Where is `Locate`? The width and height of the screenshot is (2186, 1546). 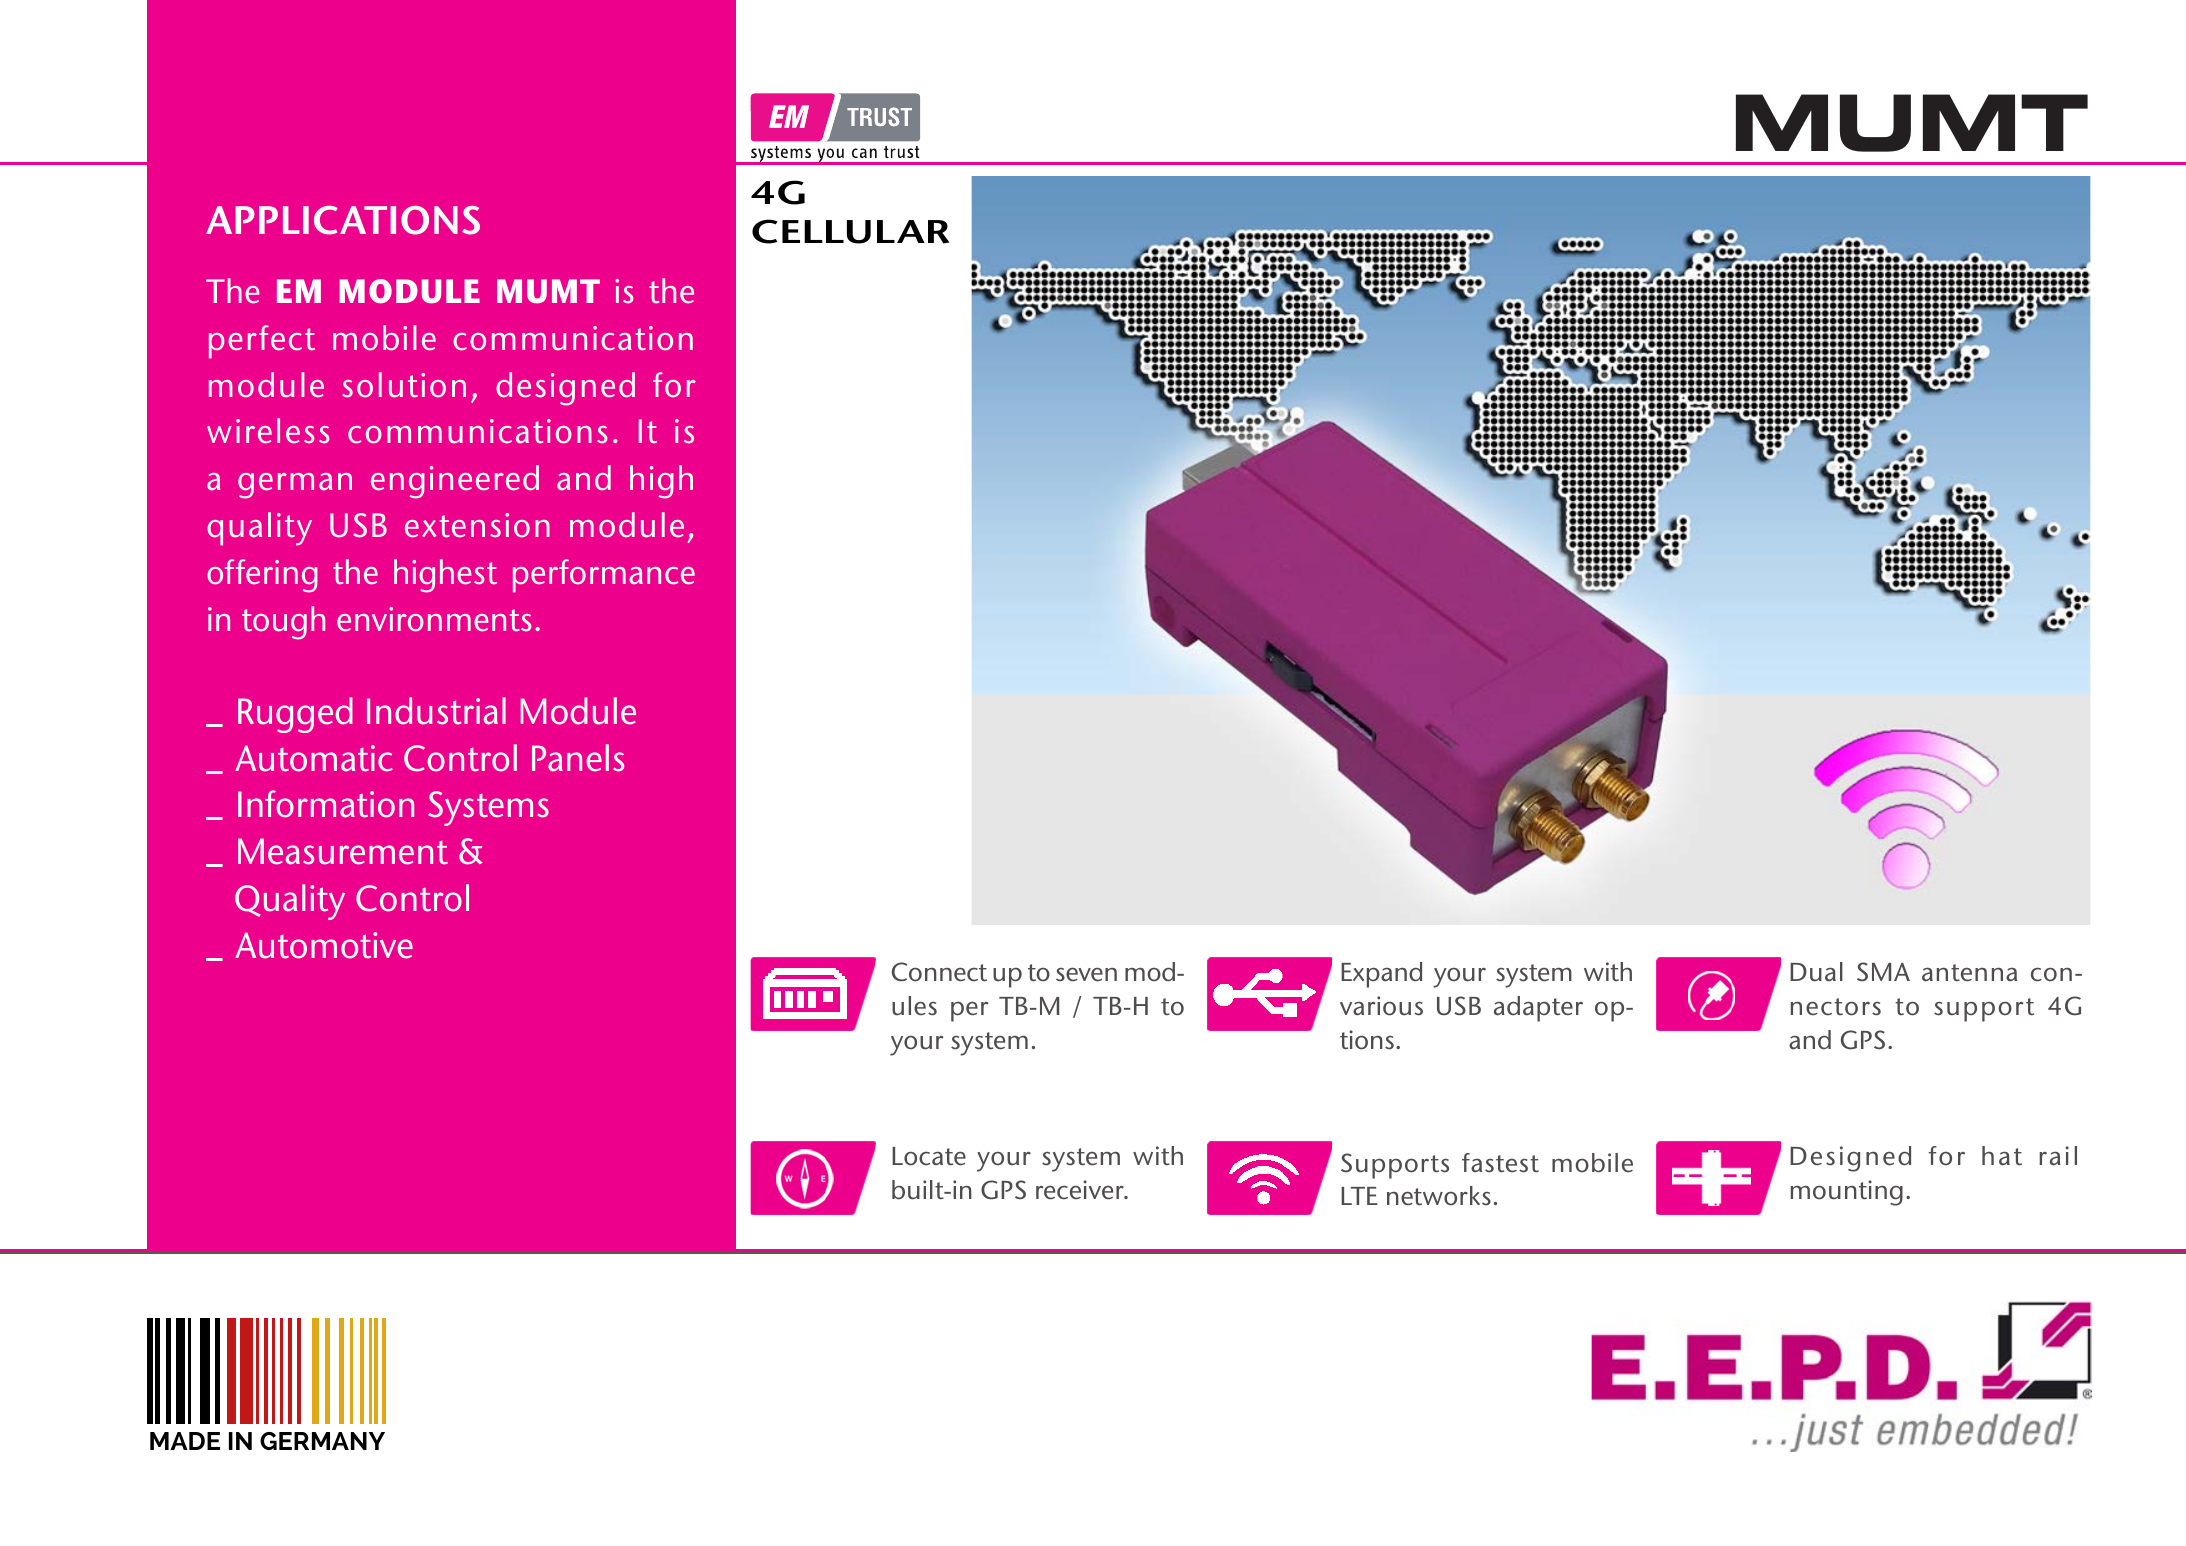 Locate is located at coordinates (929, 1156).
